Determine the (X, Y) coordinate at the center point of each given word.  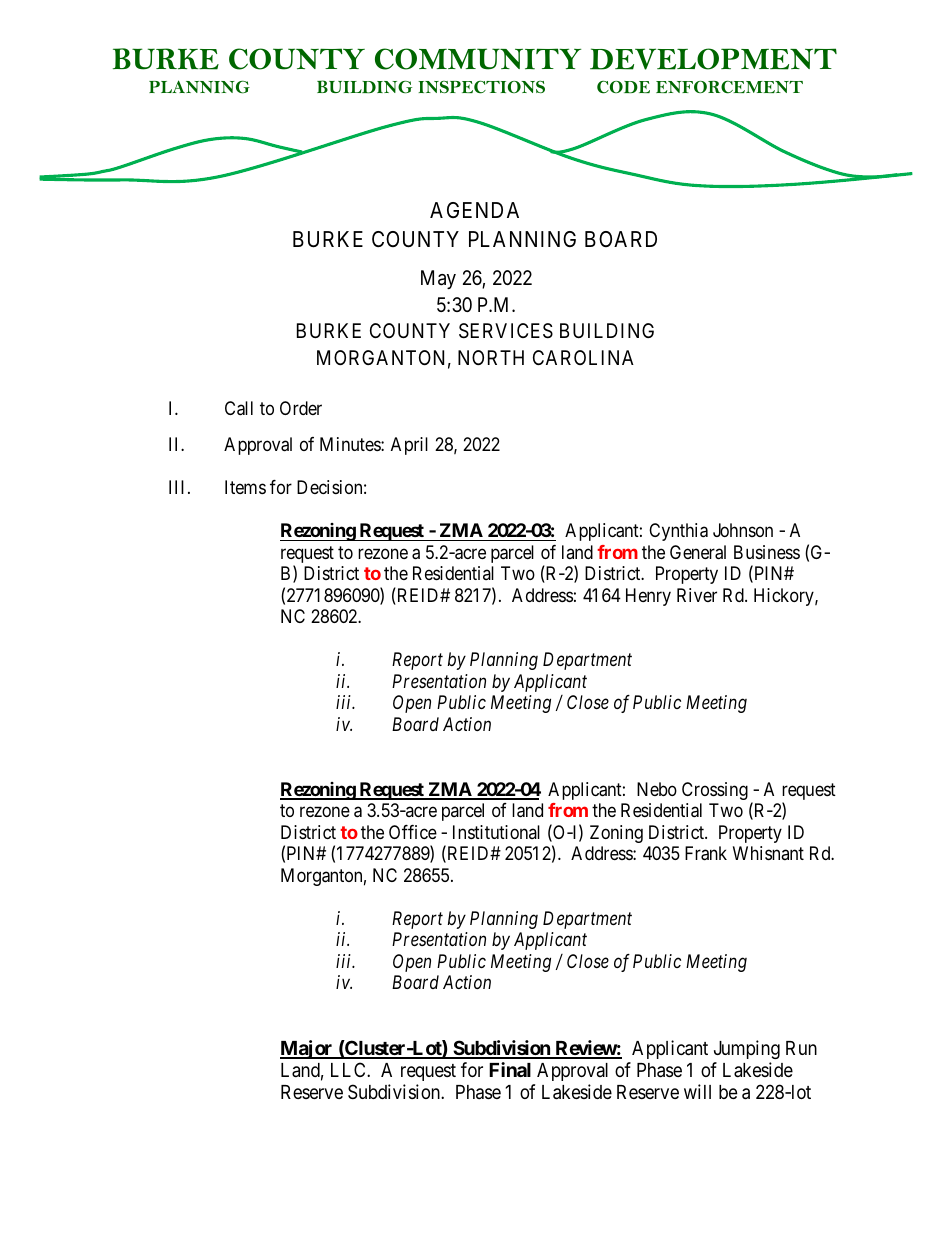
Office (413, 832)
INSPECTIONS (481, 87)
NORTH (491, 357)
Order (301, 408)
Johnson (743, 530)
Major (307, 1049)
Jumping (747, 1049)
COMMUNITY (478, 59)
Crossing (715, 791)
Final (510, 1069)
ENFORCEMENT (729, 87)
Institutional (496, 832)
